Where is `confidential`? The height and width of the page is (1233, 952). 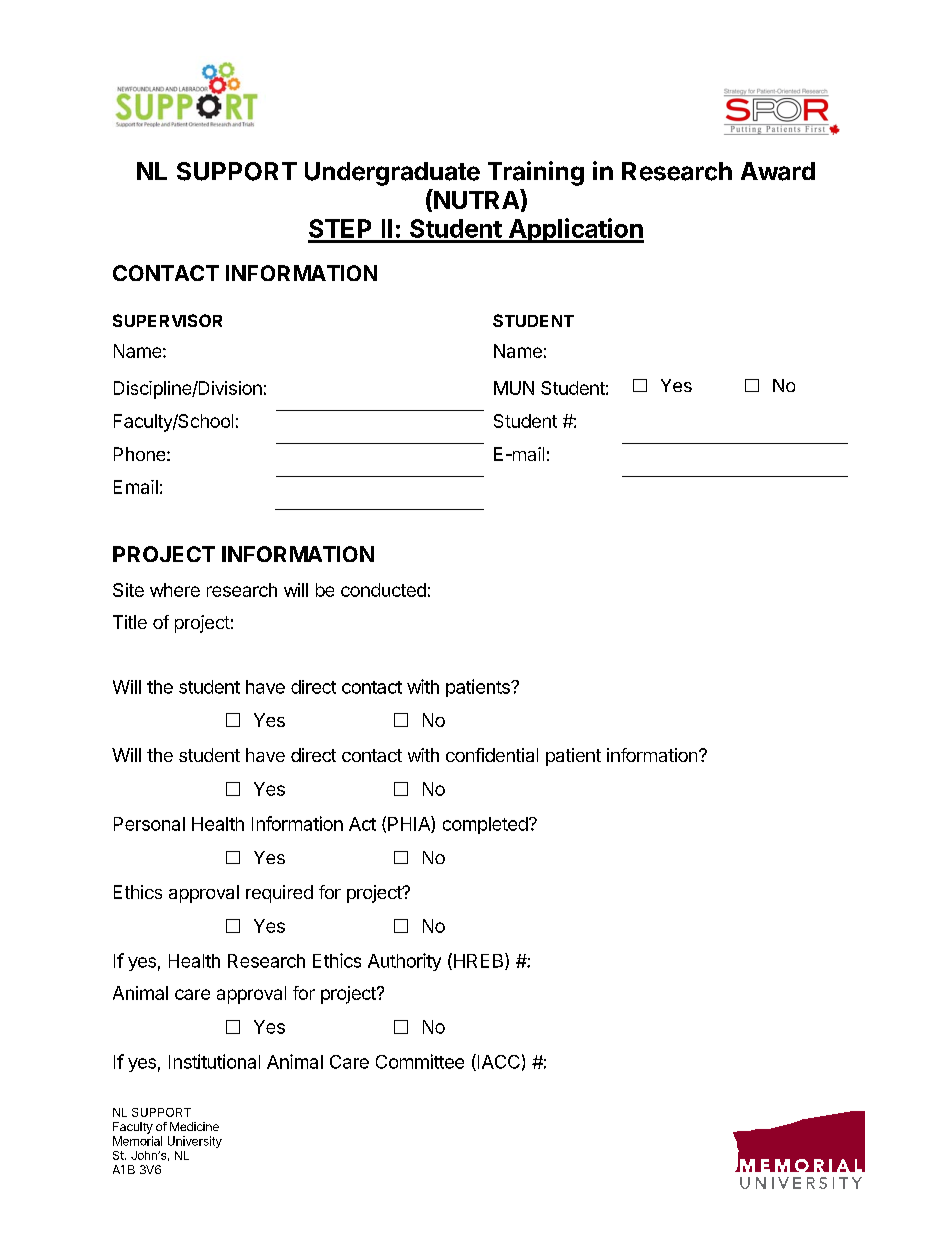
confidential is located at coordinates (492, 755).
